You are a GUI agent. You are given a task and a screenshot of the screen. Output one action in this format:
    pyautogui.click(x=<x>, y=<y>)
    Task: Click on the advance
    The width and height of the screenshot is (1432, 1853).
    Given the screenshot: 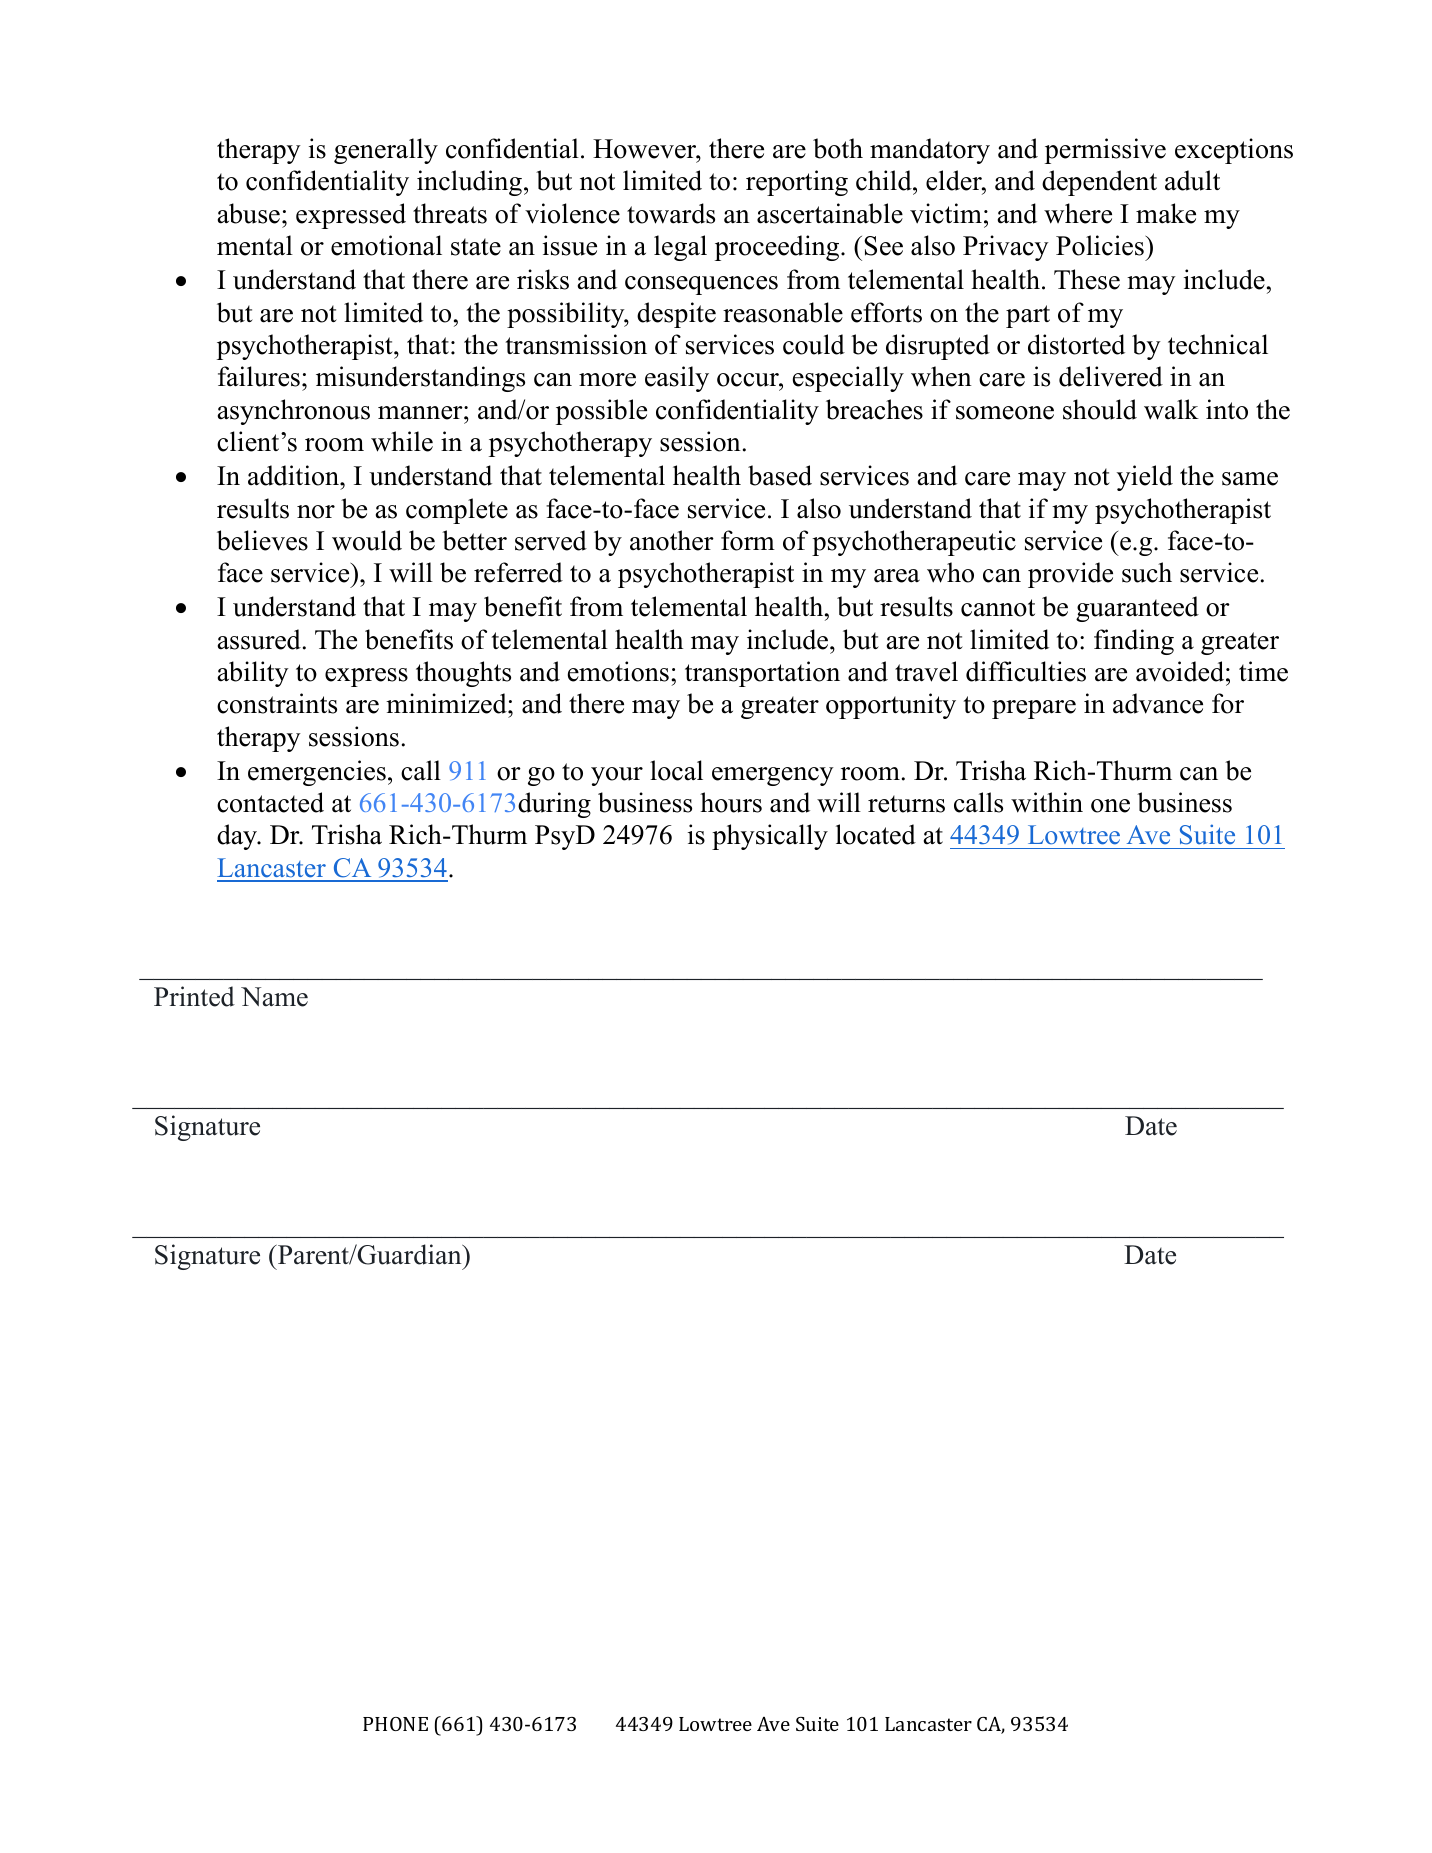 What is the action you would take?
    pyautogui.click(x=1158, y=703)
